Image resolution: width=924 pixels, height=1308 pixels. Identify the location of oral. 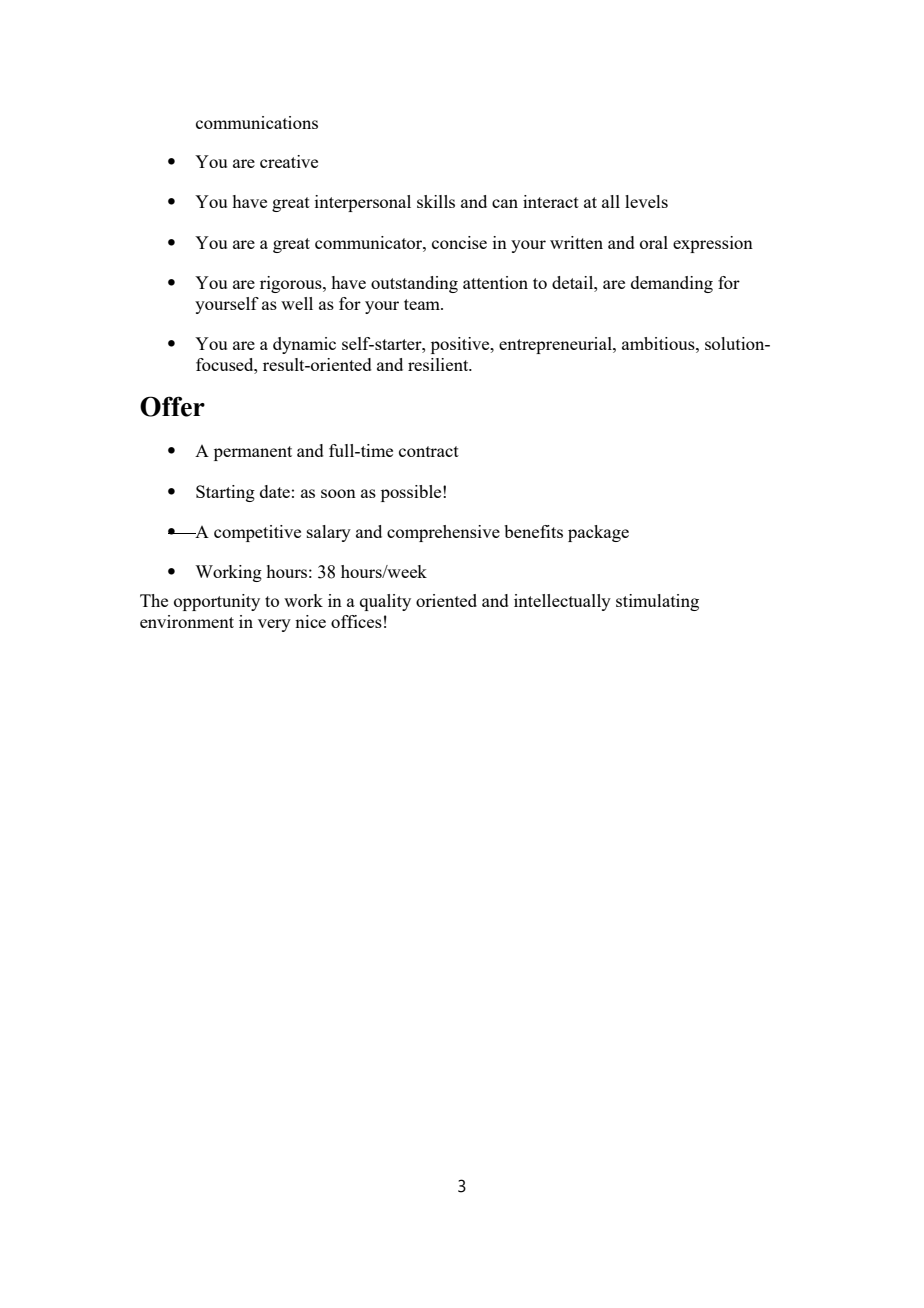
(654, 242).
